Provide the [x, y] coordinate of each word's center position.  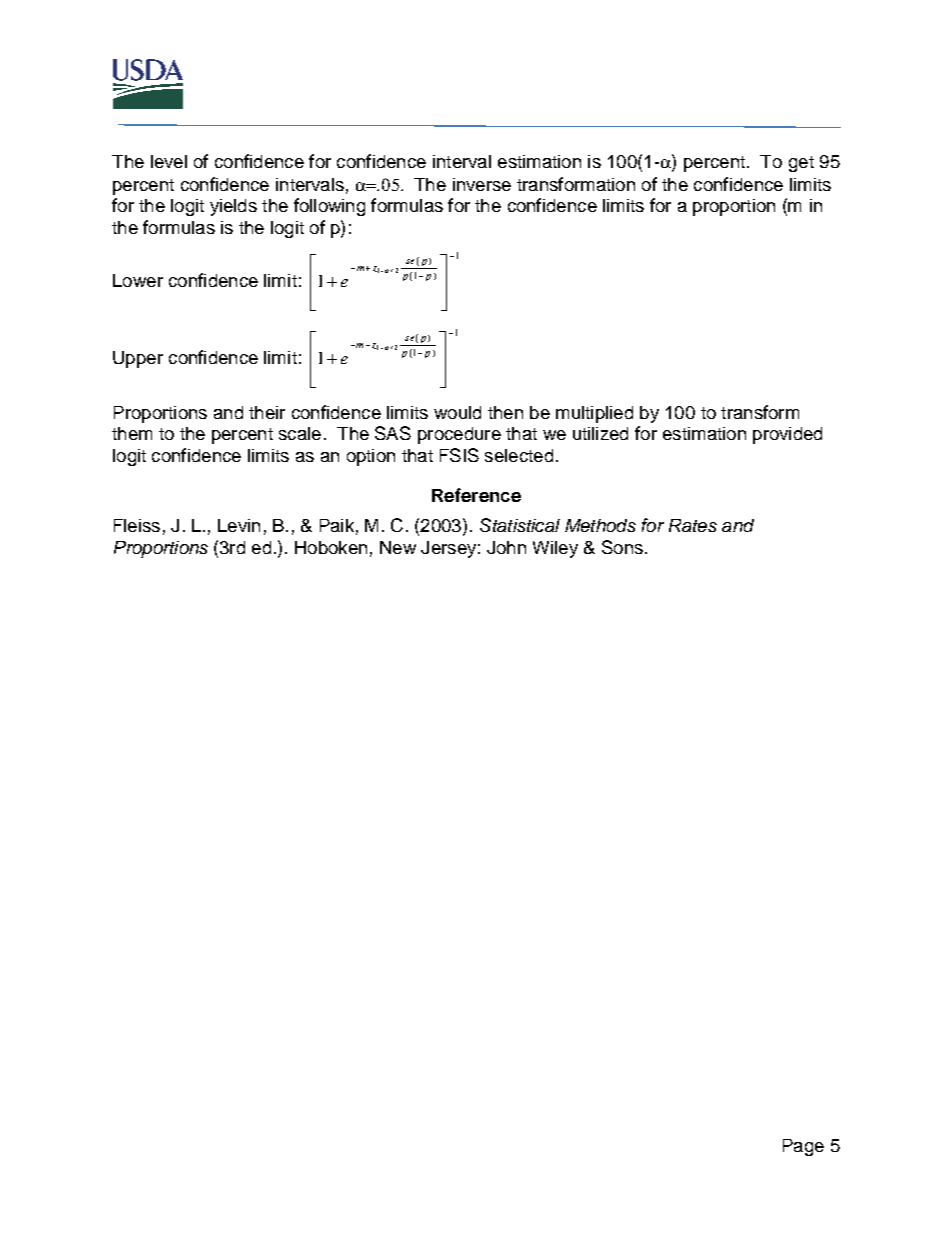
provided [787, 435]
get [801, 164]
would [457, 412]
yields [233, 207]
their [267, 412]
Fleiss [137, 525]
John [506, 547]
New [398, 547]
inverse [482, 184]
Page [803, 1147]
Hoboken [331, 547]
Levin [239, 525]
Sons [622, 547]
